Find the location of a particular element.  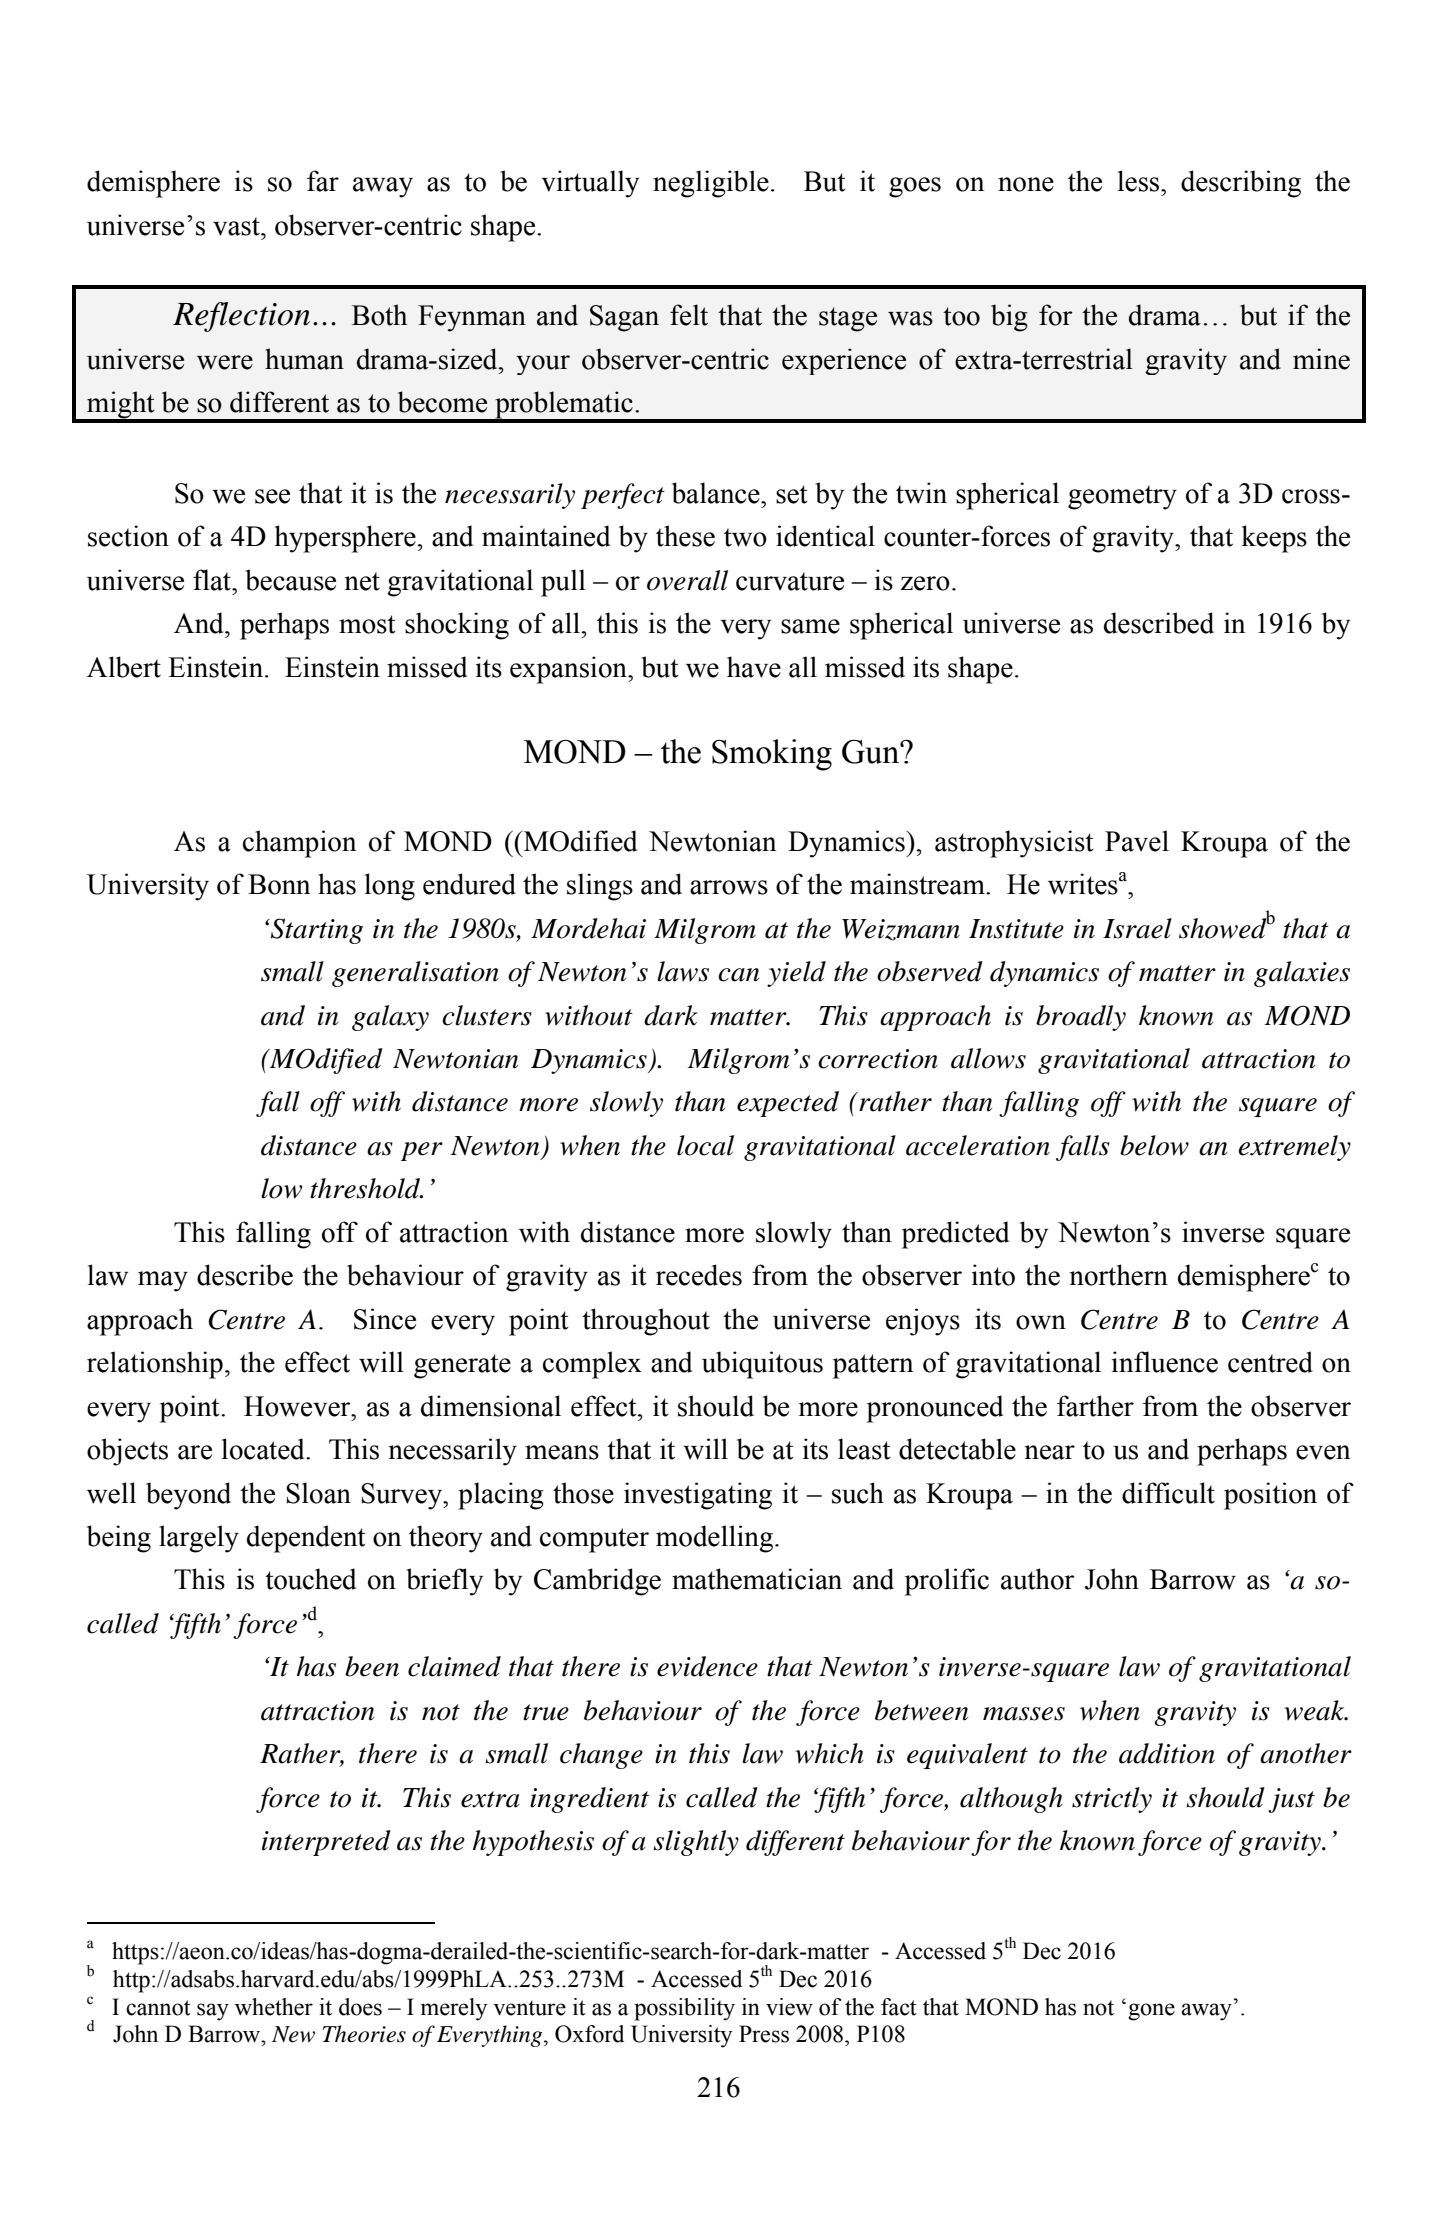

vast is located at coordinates (237, 226).
